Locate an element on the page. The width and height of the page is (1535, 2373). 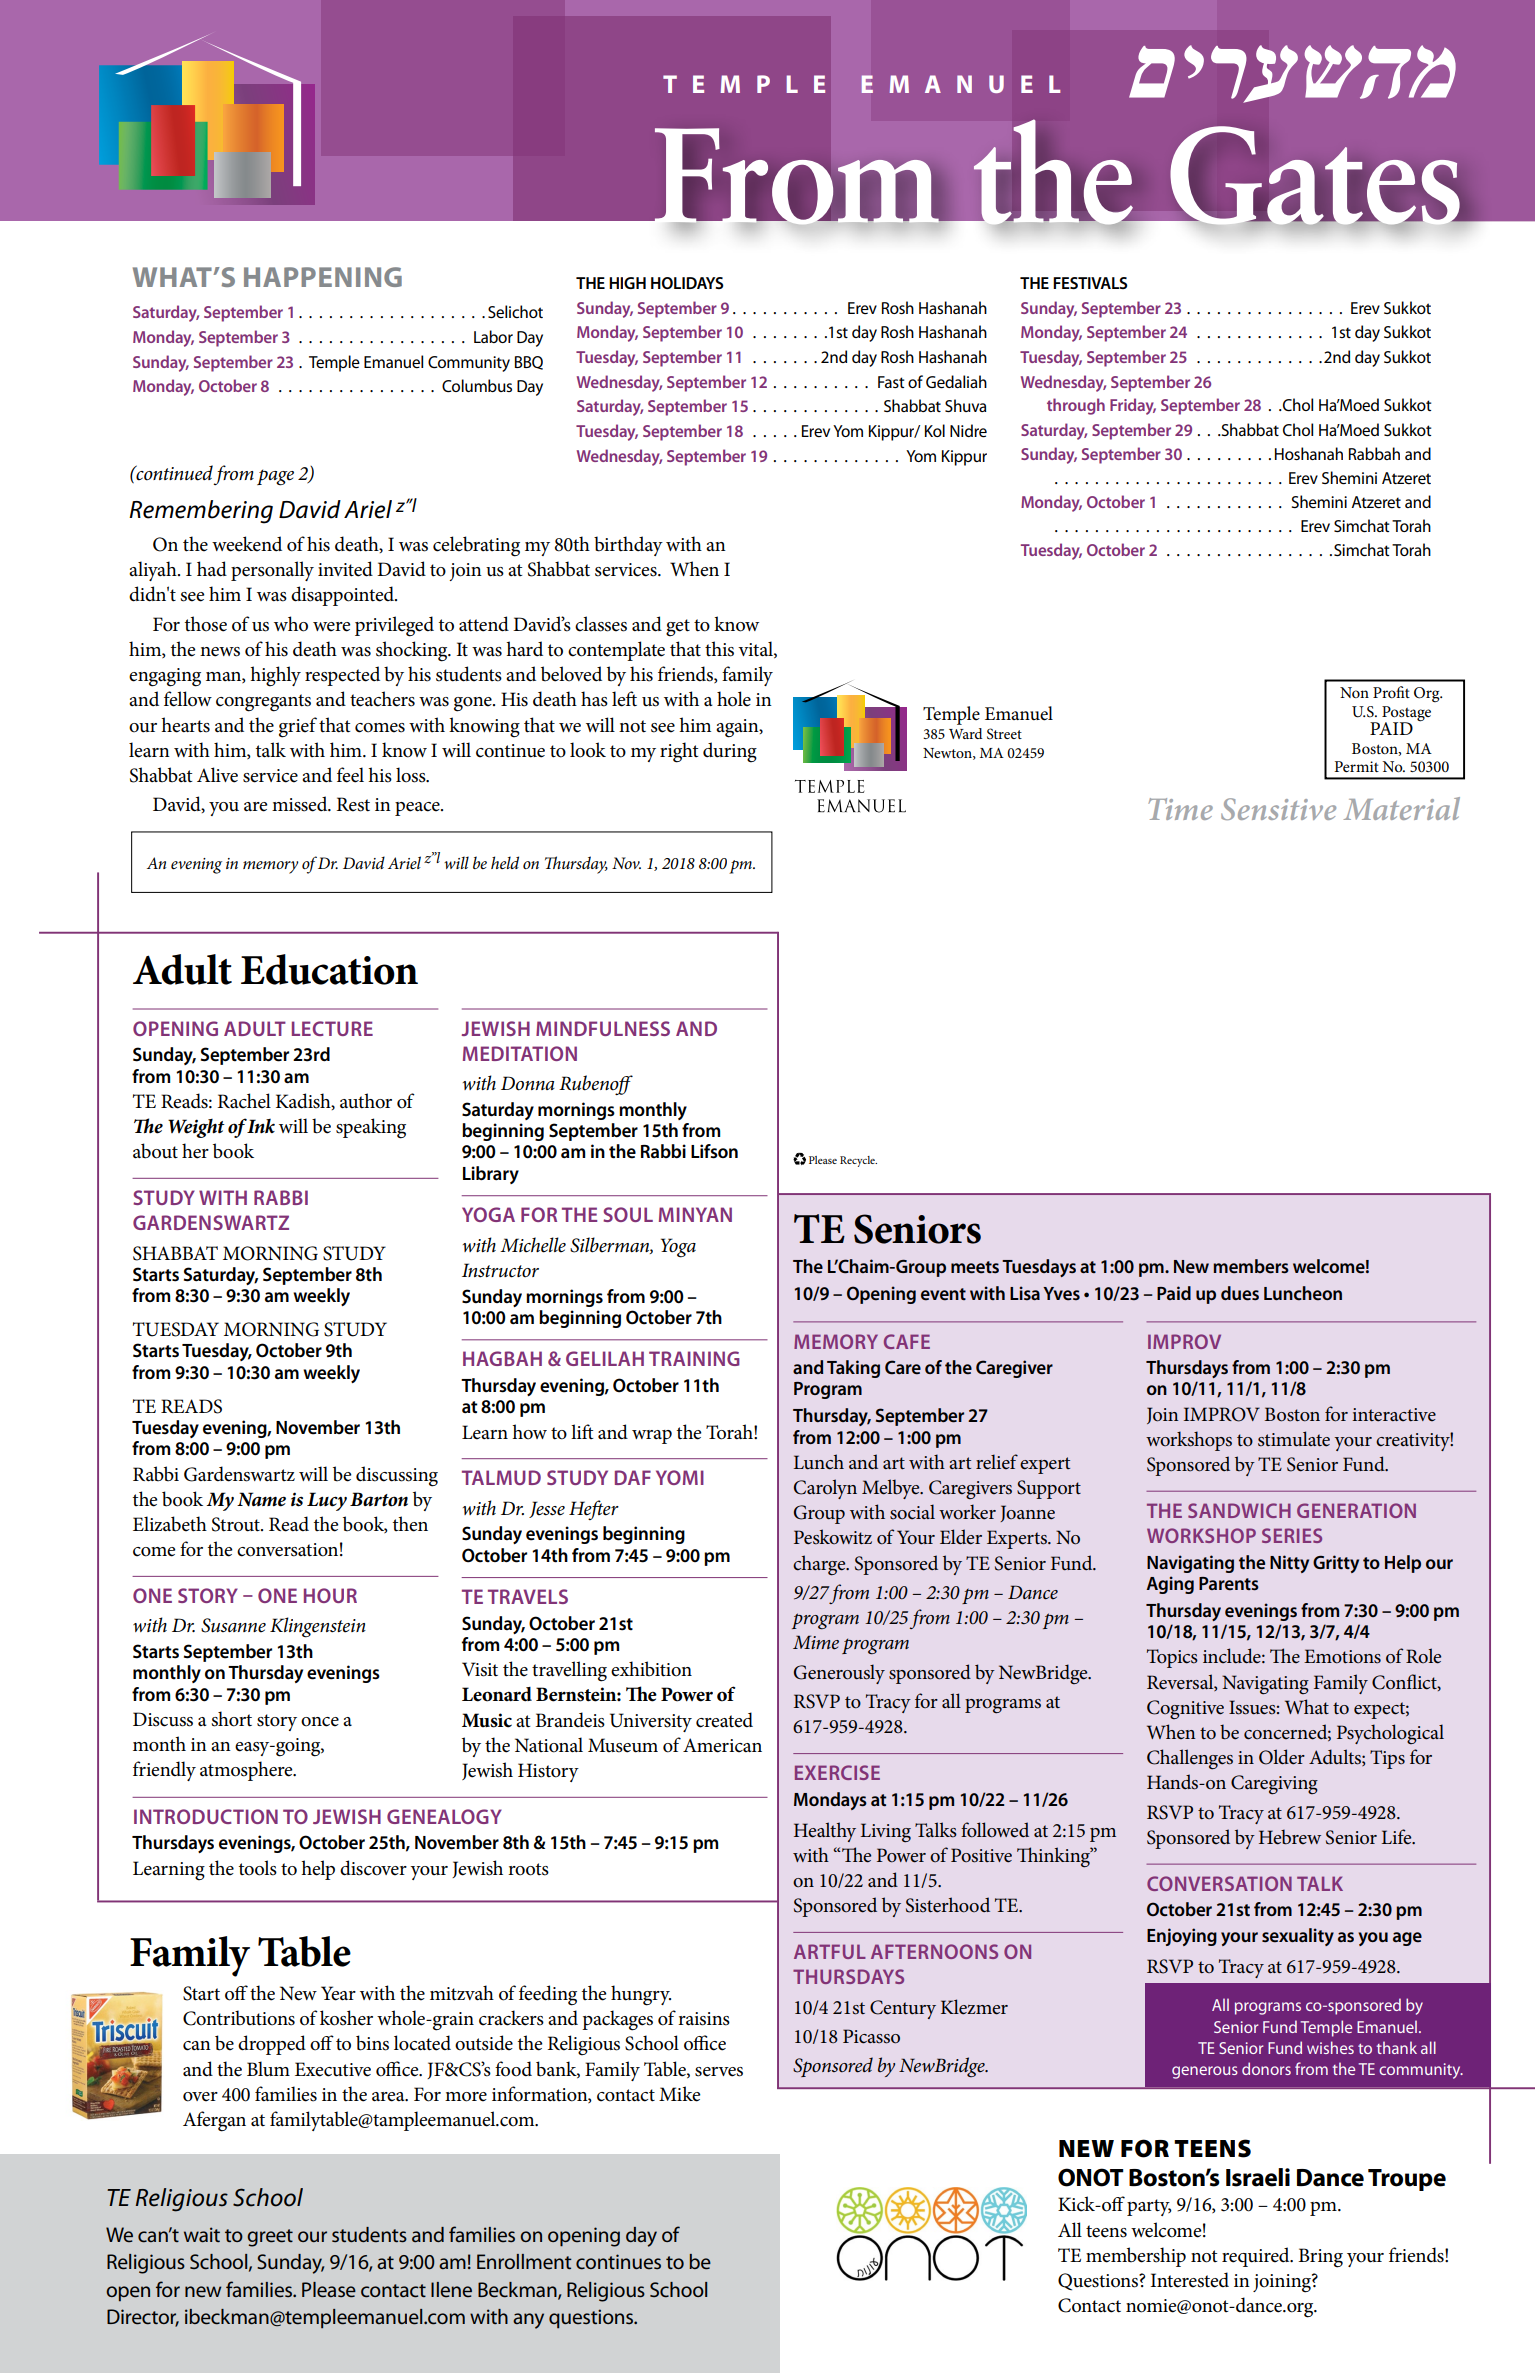
HAPPENING is located at coordinates (323, 277).
